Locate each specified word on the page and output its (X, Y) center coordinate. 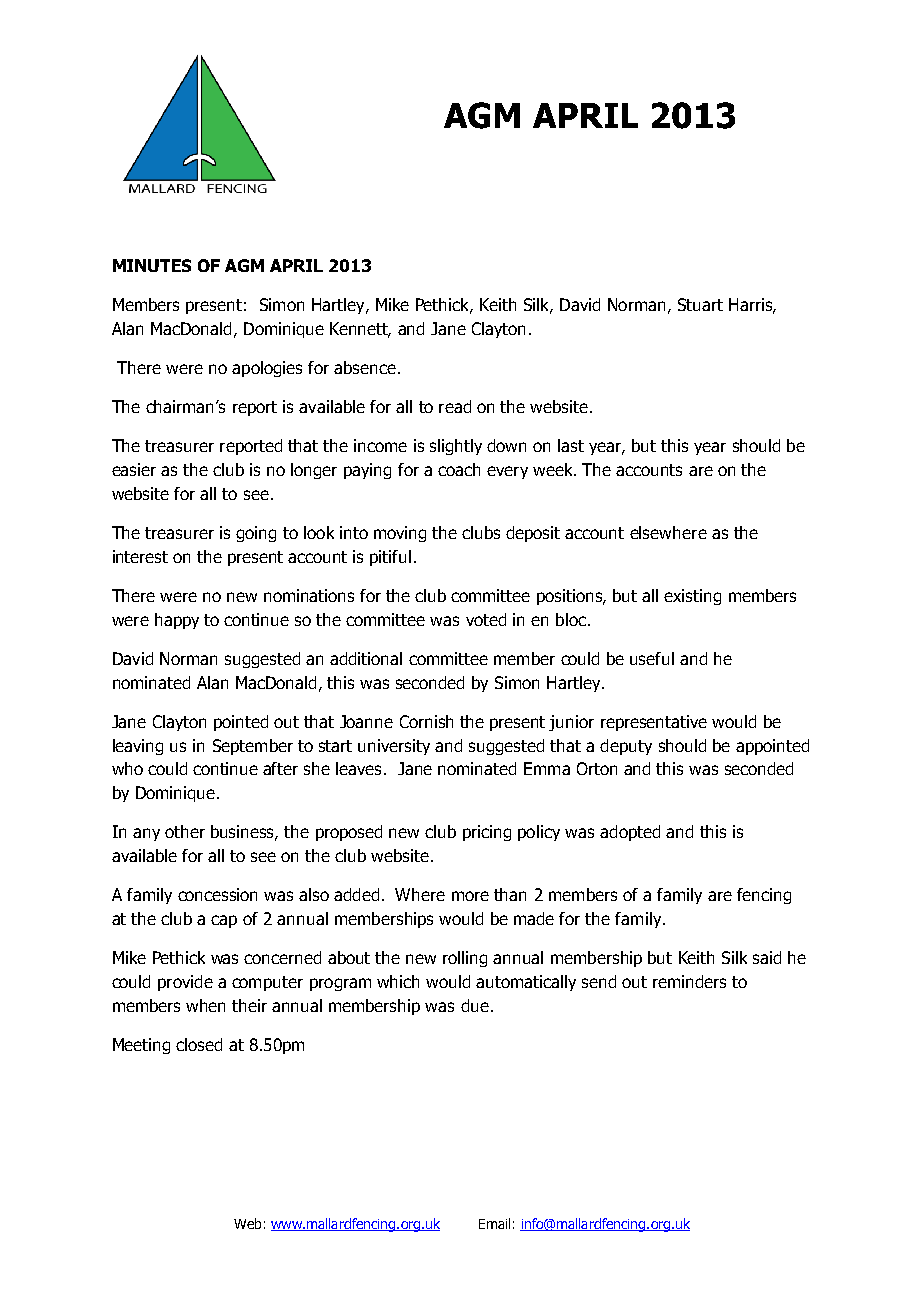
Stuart (700, 304)
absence (365, 367)
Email (494, 1223)
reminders (689, 981)
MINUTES (152, 265)
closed (199, 1044)
